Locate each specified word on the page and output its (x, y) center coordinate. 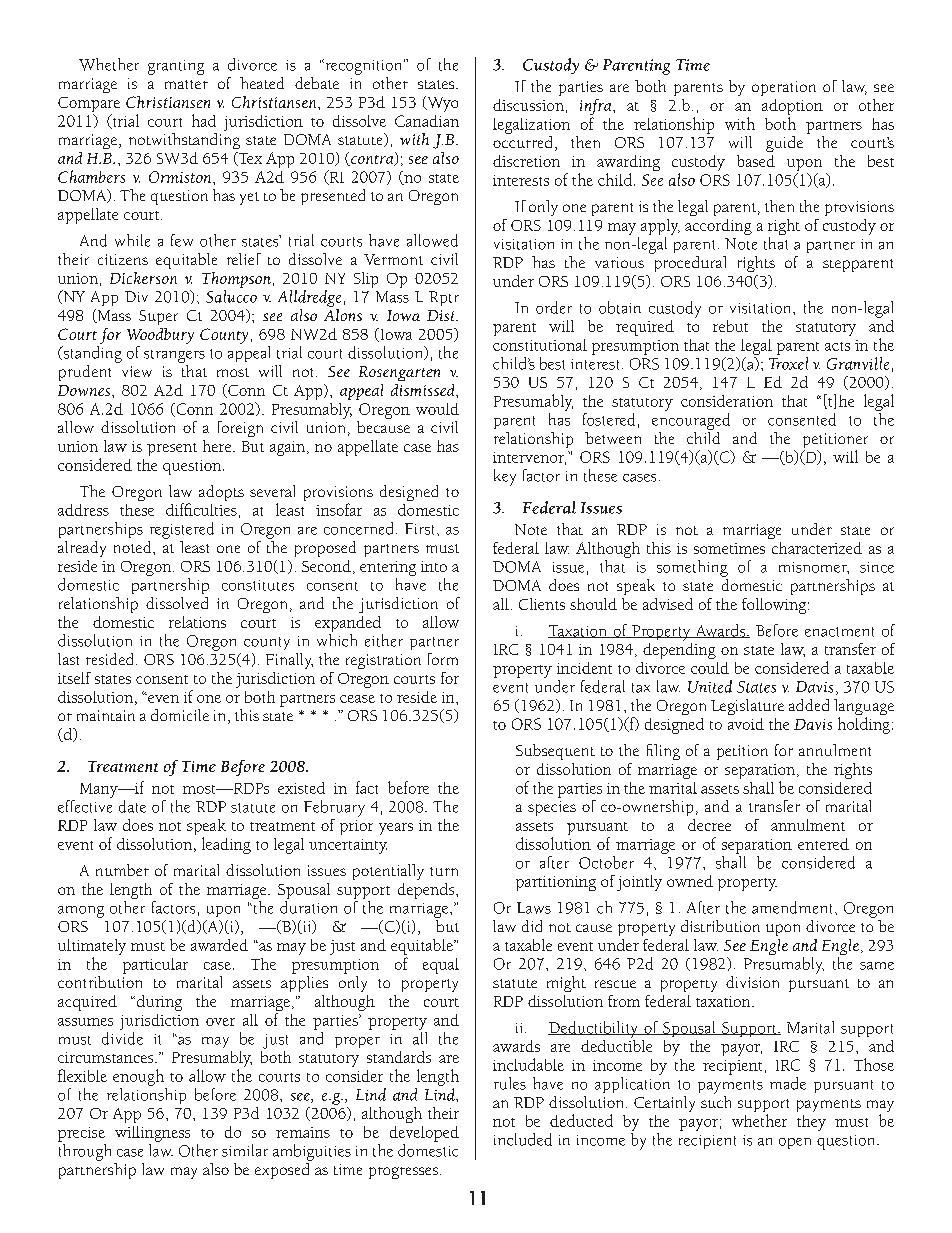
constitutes (258, 585)
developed (424, 1134)
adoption (792, 107)
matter (186, 84)
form (443, 659)
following (775, 606)
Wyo (441, 104)
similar (245, 1150)
